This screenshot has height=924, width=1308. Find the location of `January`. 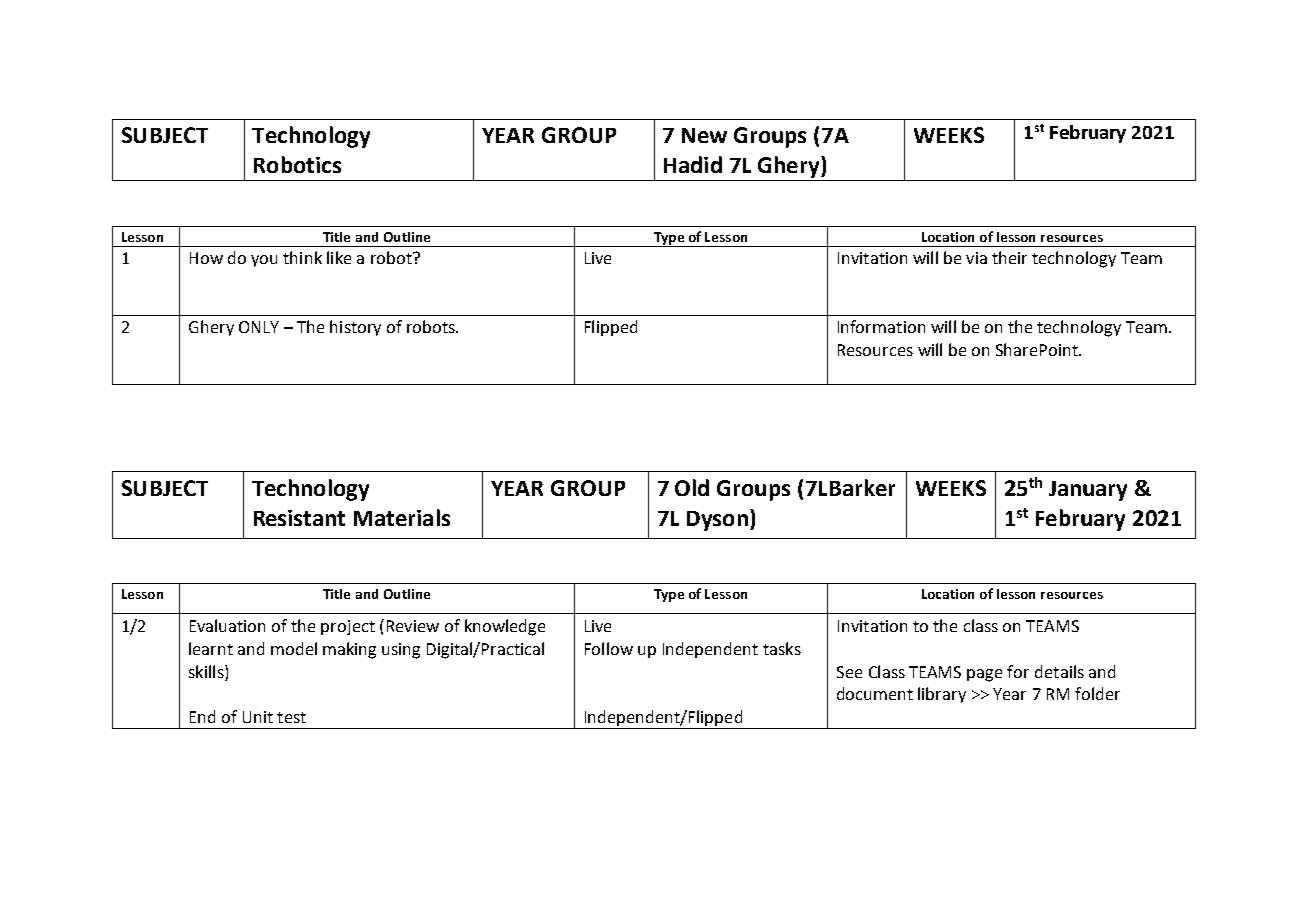

January is located at coordinates (1088, 491).
